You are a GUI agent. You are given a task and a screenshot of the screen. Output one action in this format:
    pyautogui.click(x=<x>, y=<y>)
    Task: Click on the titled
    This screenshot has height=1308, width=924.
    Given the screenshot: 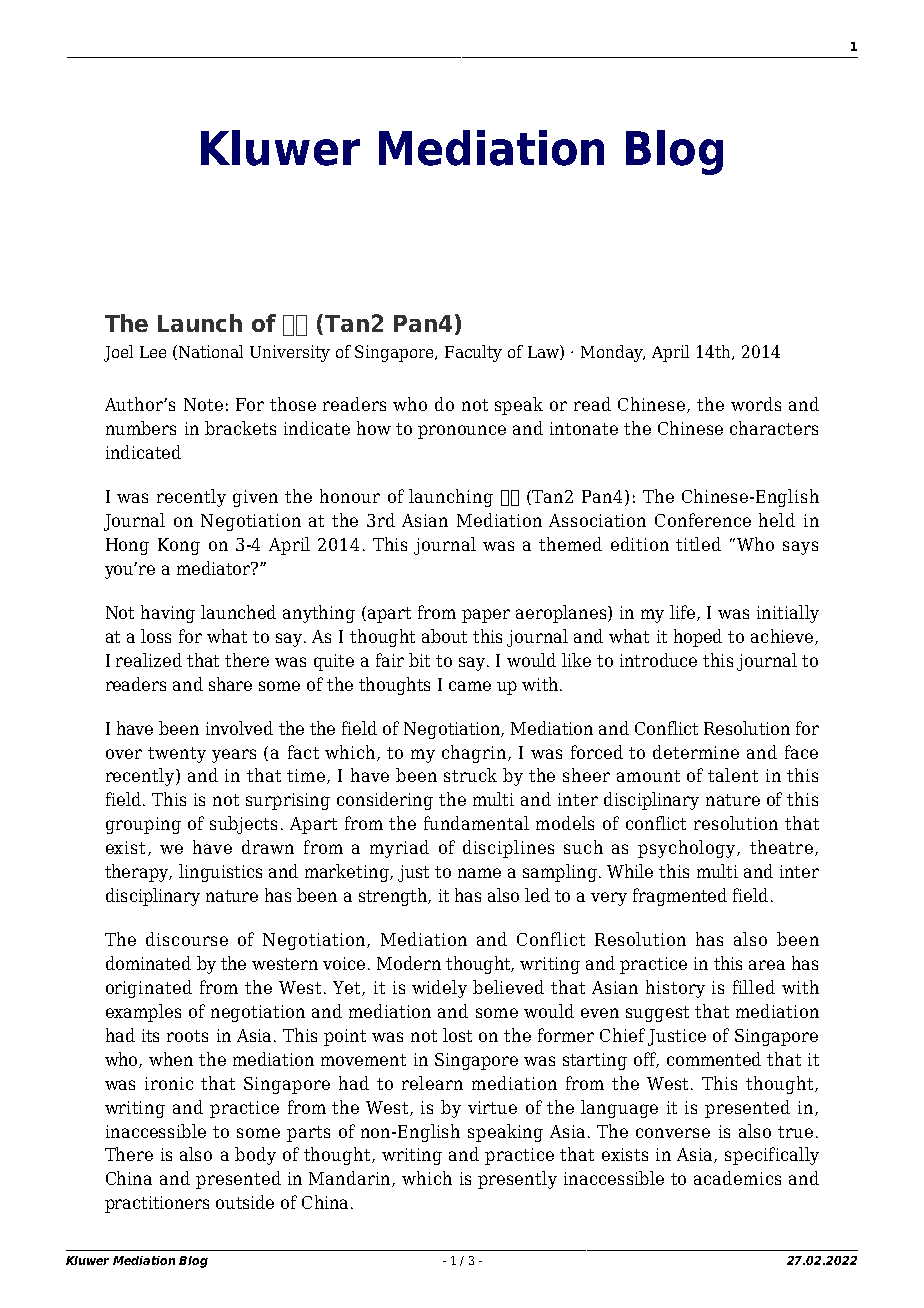 What is the action you would take?
    pyautogui.click(x=698, y=544)
